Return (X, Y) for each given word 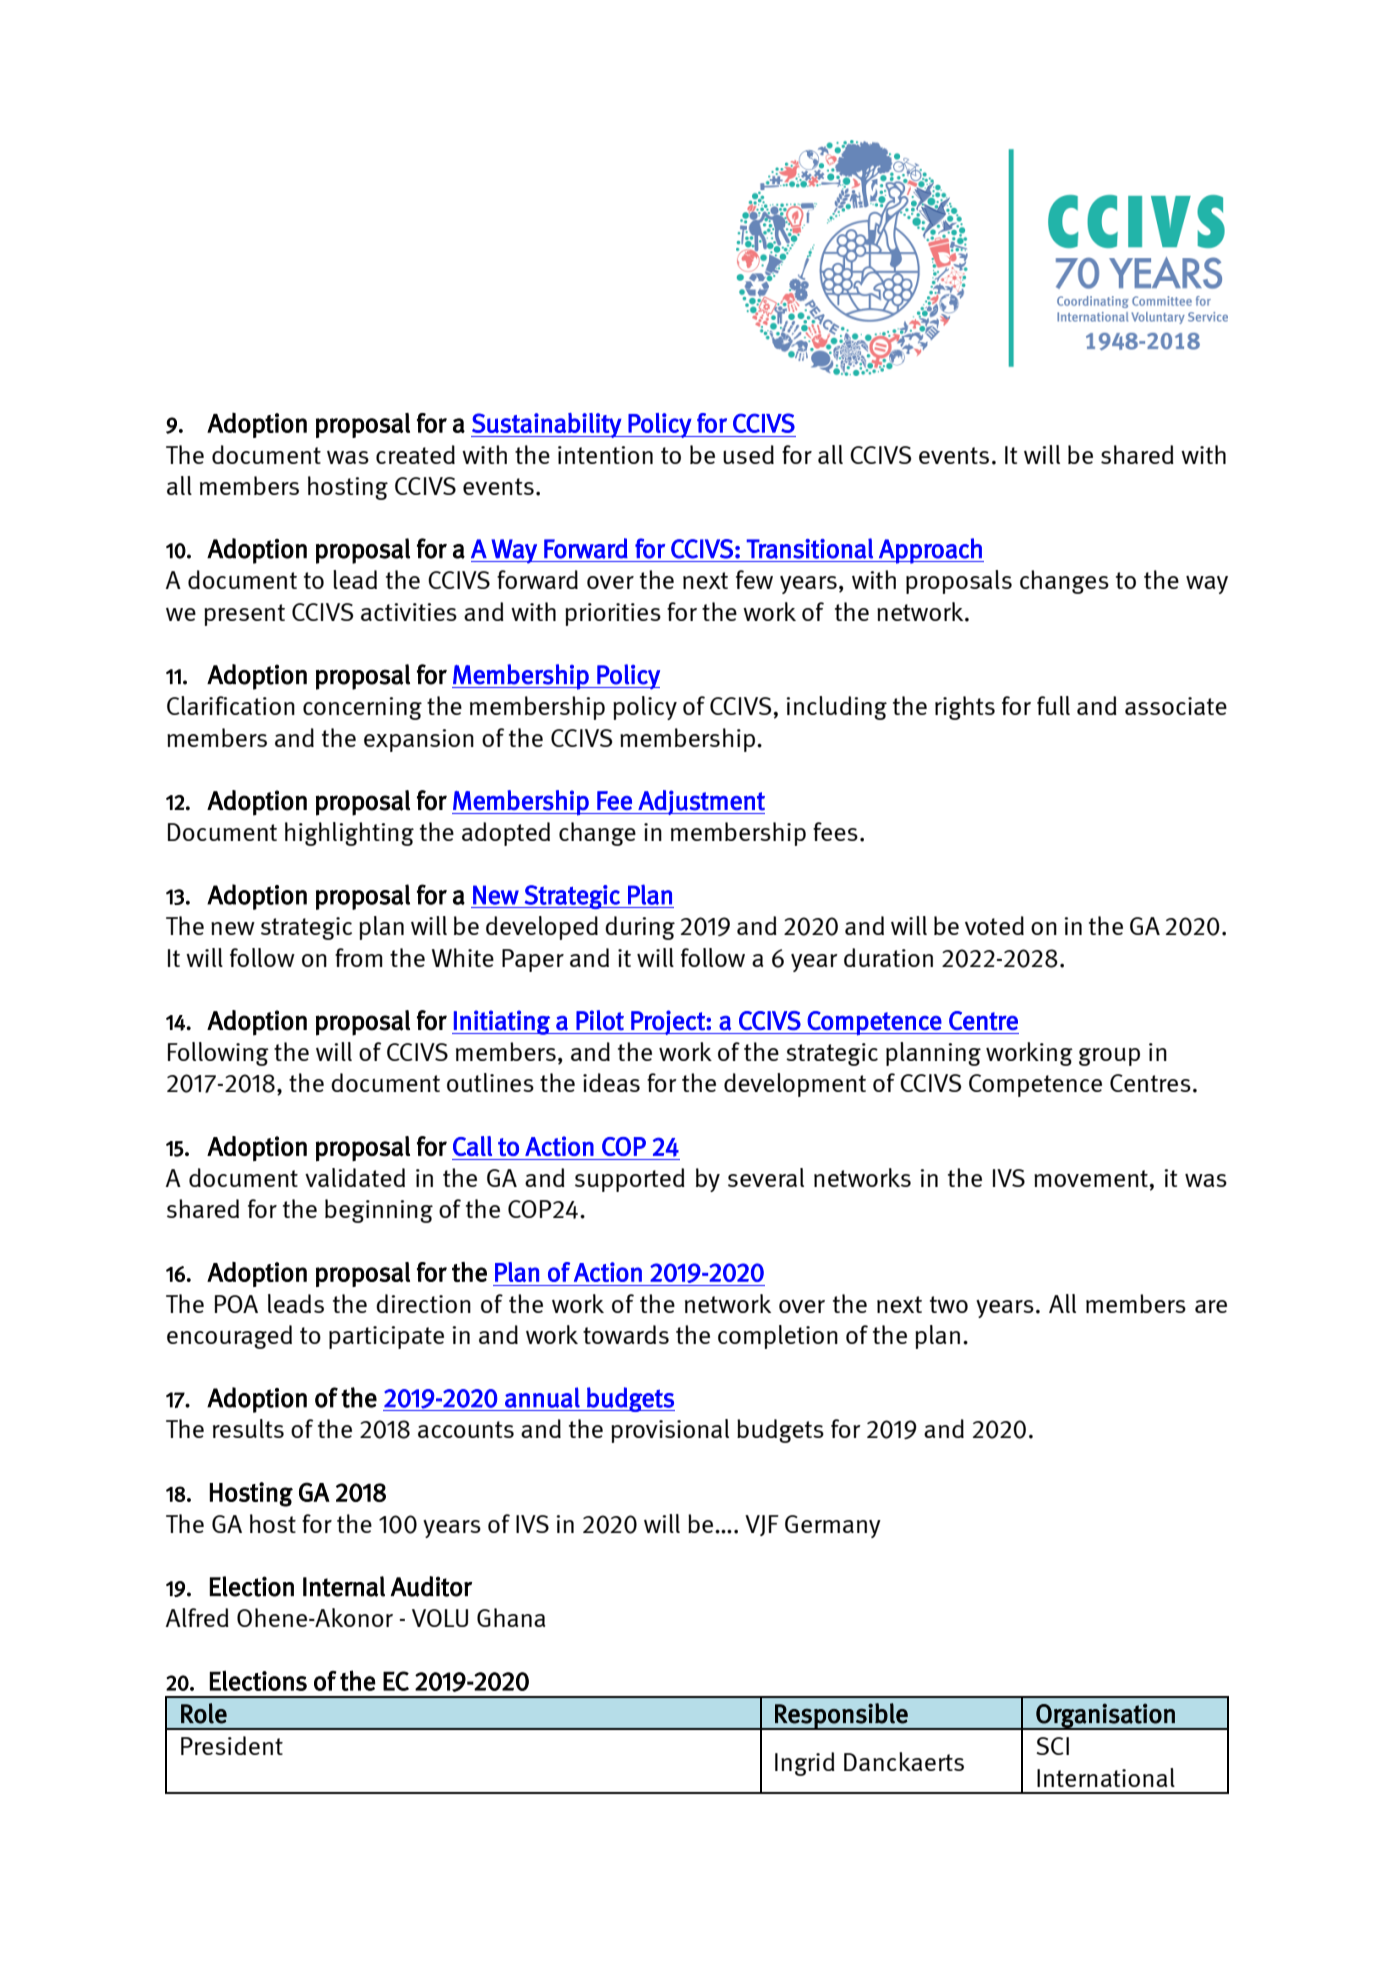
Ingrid (805, 1764)
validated (355, 1177)
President (232, 1745)
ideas (611, 1082)
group (1109, 1057)
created (415, 454)
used (748, 454)
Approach (930, 551)
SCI (1052, 1746)
